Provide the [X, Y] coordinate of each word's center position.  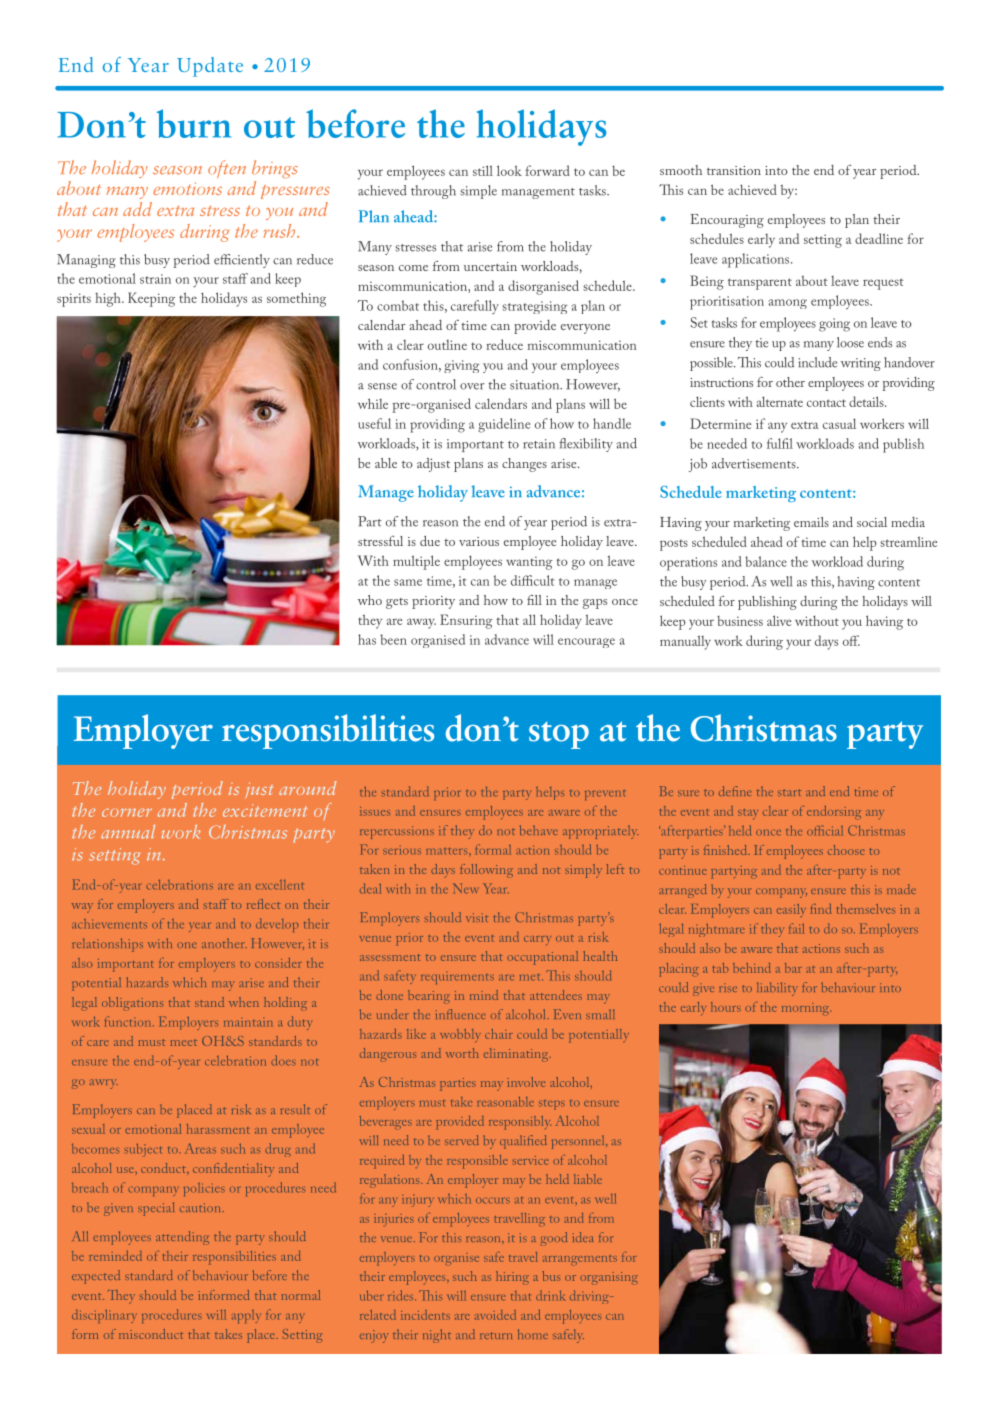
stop [559, 735]
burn [194, 123]
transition [734, 170]
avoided [495, 1315]
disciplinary [104, 1316]
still [483, 170]
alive [779, 620]
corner [127, 812]
